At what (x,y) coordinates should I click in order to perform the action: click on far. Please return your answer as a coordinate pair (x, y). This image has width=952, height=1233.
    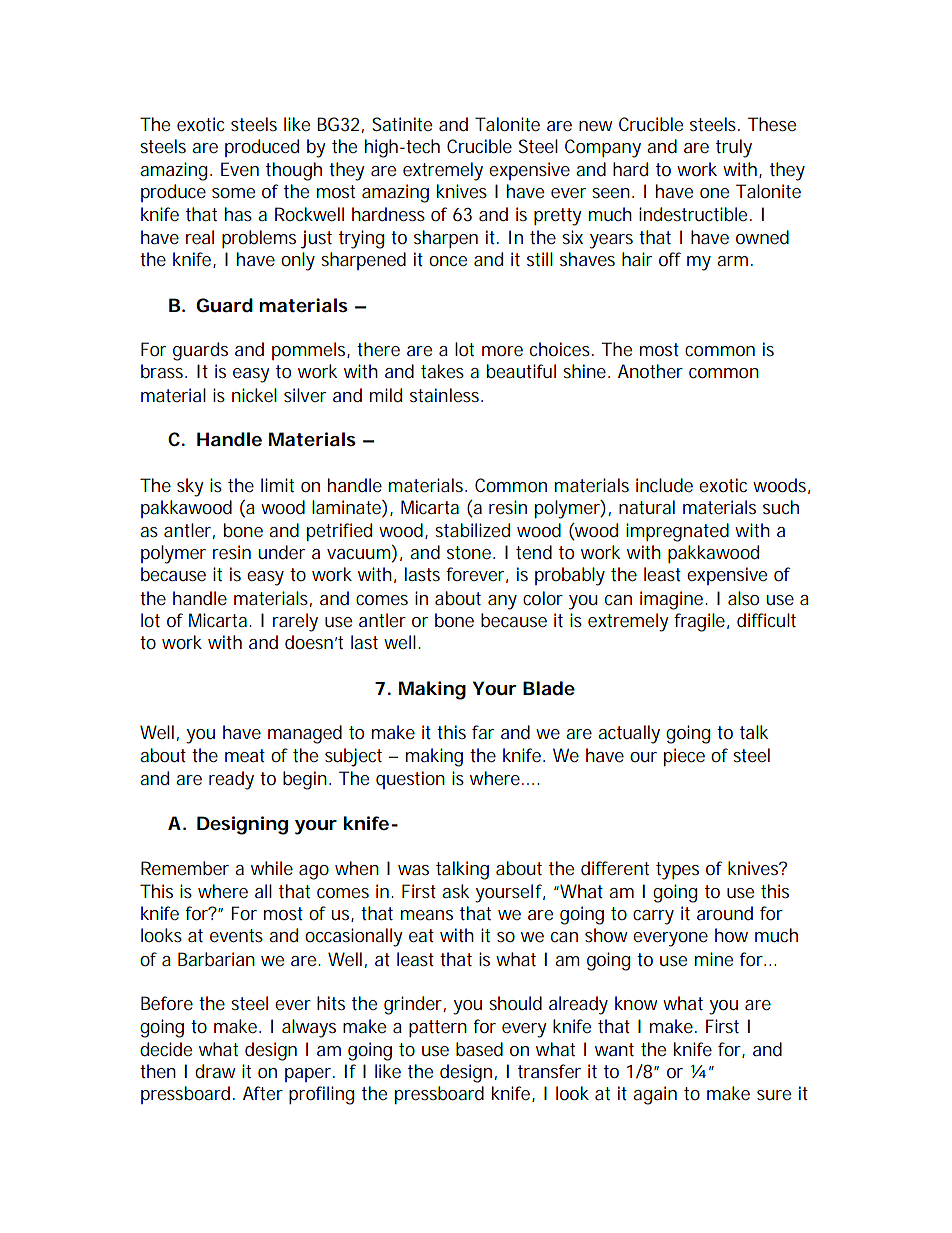
    Looking at the image, I should click on (483, 732).
